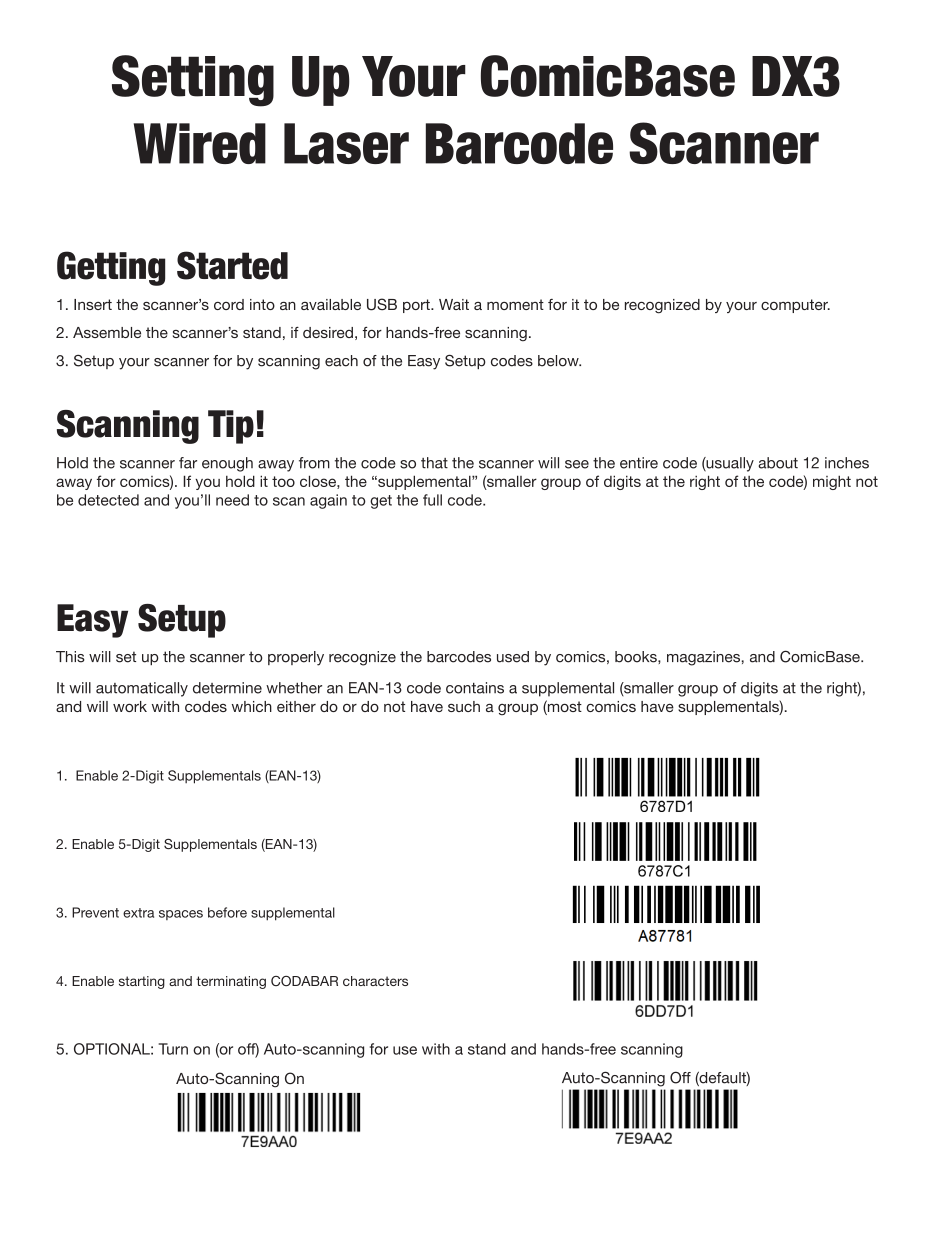 This document has width=952, height=1233. I want to click on Tip, so click(231, 427).
